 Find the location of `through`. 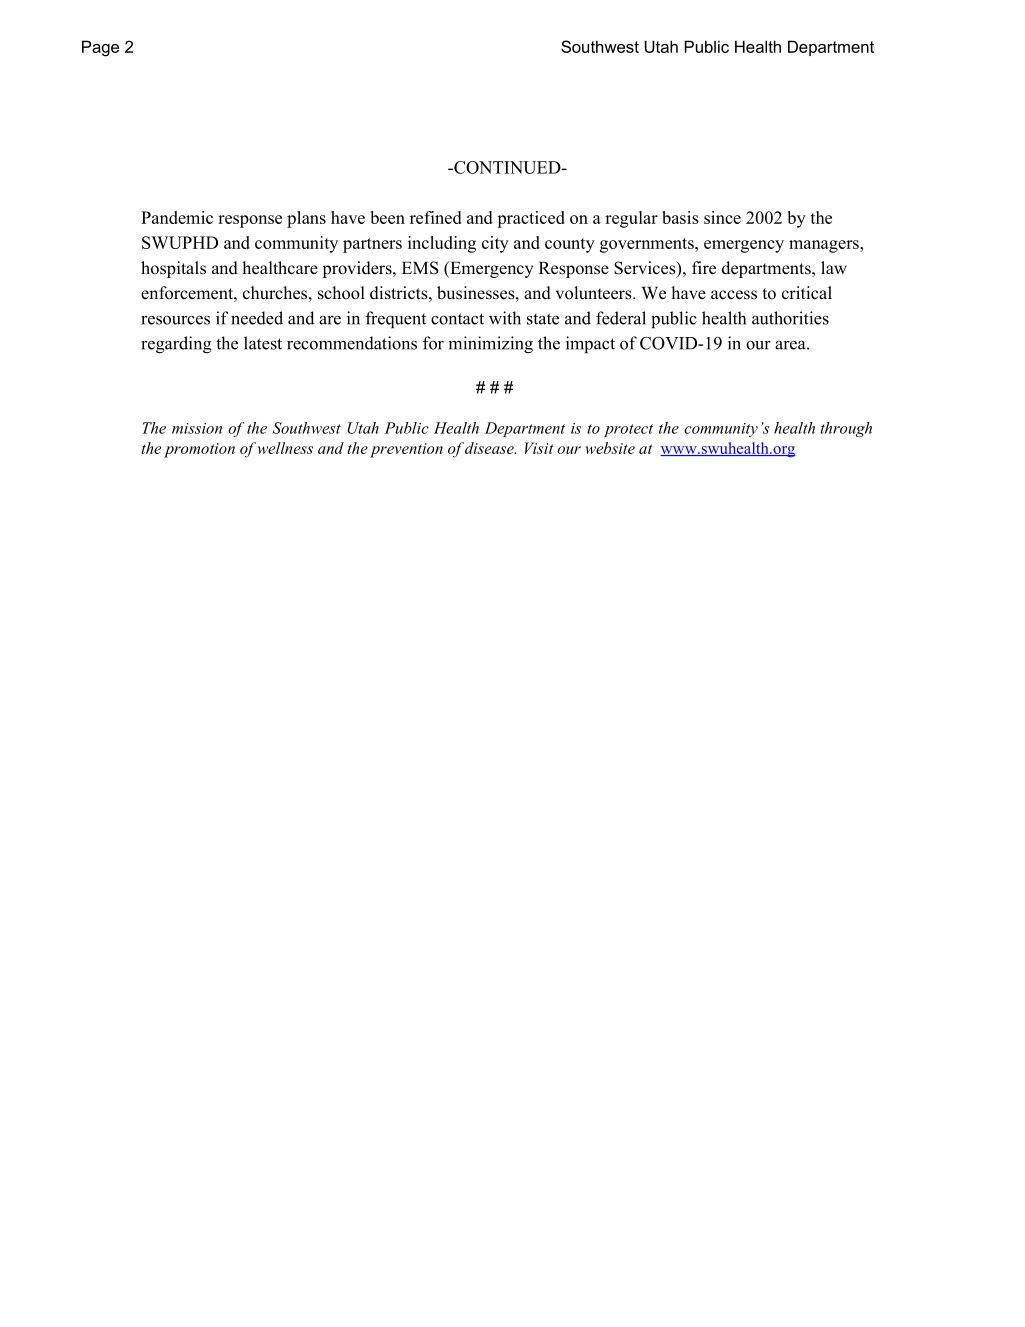

through is located at coordinates (846, 429).
